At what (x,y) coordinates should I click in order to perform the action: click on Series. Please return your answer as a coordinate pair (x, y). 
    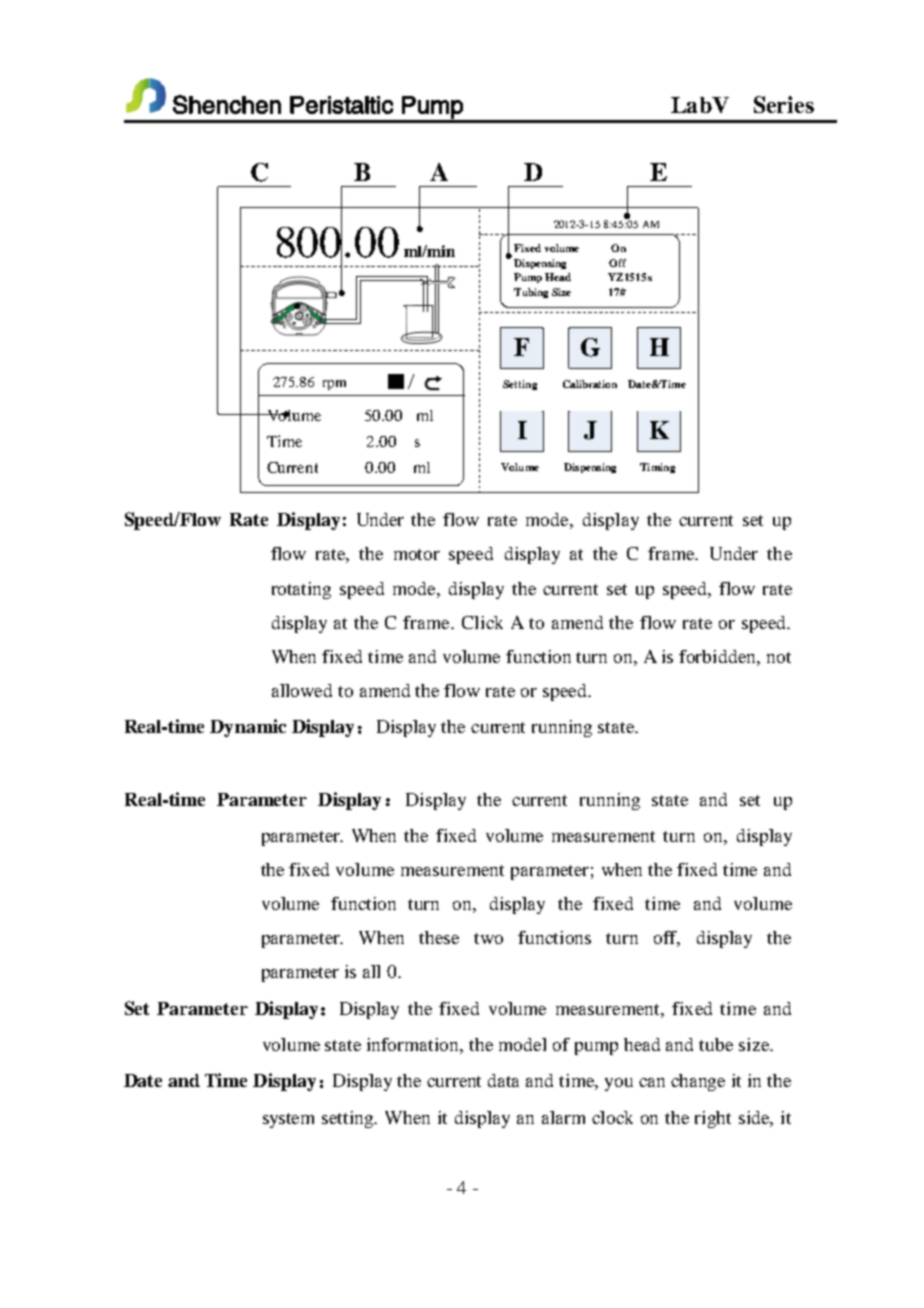
    Looking at the image, I should click on (784, 104).
